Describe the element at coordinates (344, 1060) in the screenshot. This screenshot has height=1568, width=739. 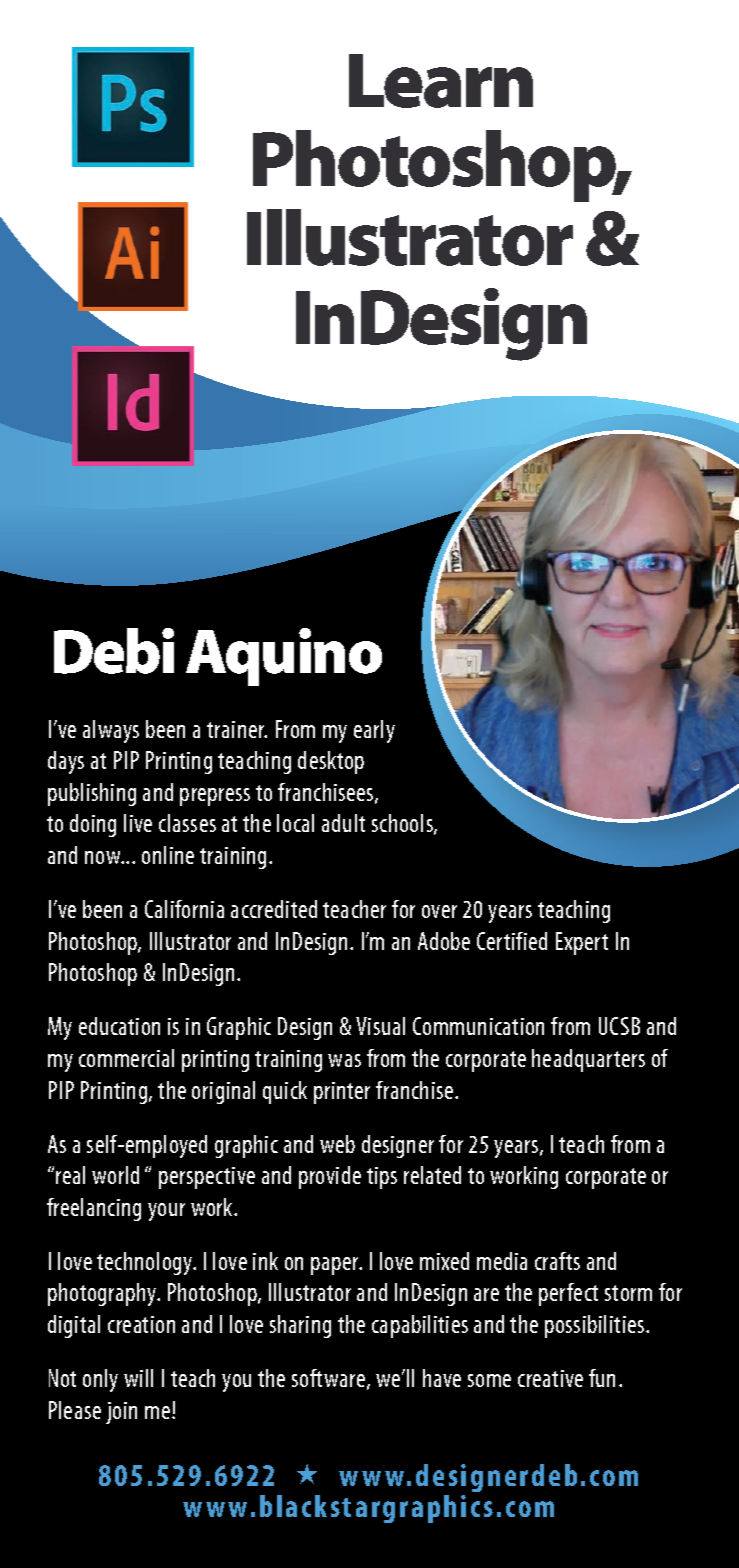
I see `was` at that location.
